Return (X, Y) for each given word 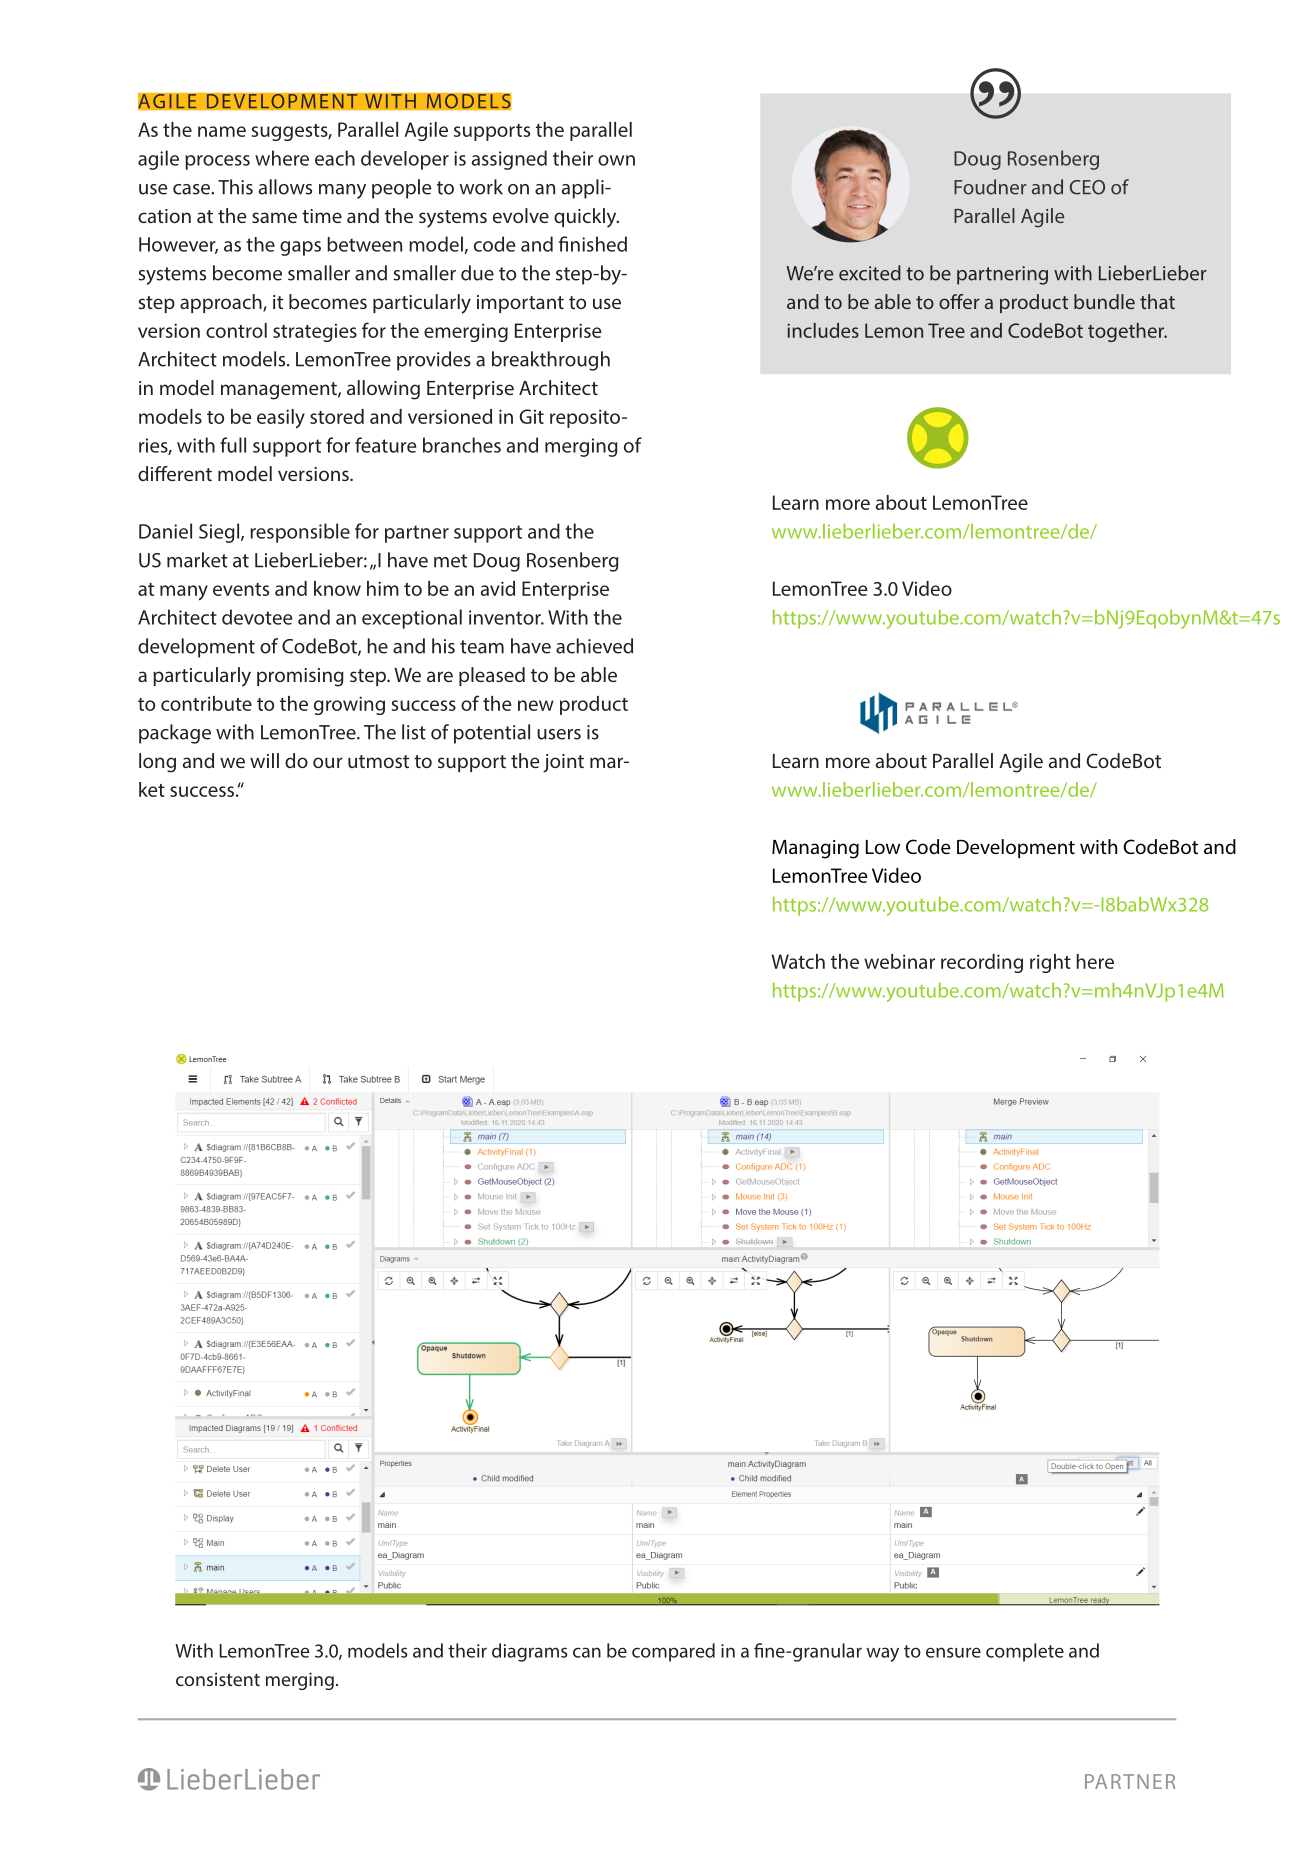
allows (285, 187)
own (616, 160)
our (328, 762)
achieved (594, 646)
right (1050, 963)
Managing (815, 849)
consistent (218, 1679)
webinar (899, 961)
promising (300, 677)
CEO (1087, 187)
